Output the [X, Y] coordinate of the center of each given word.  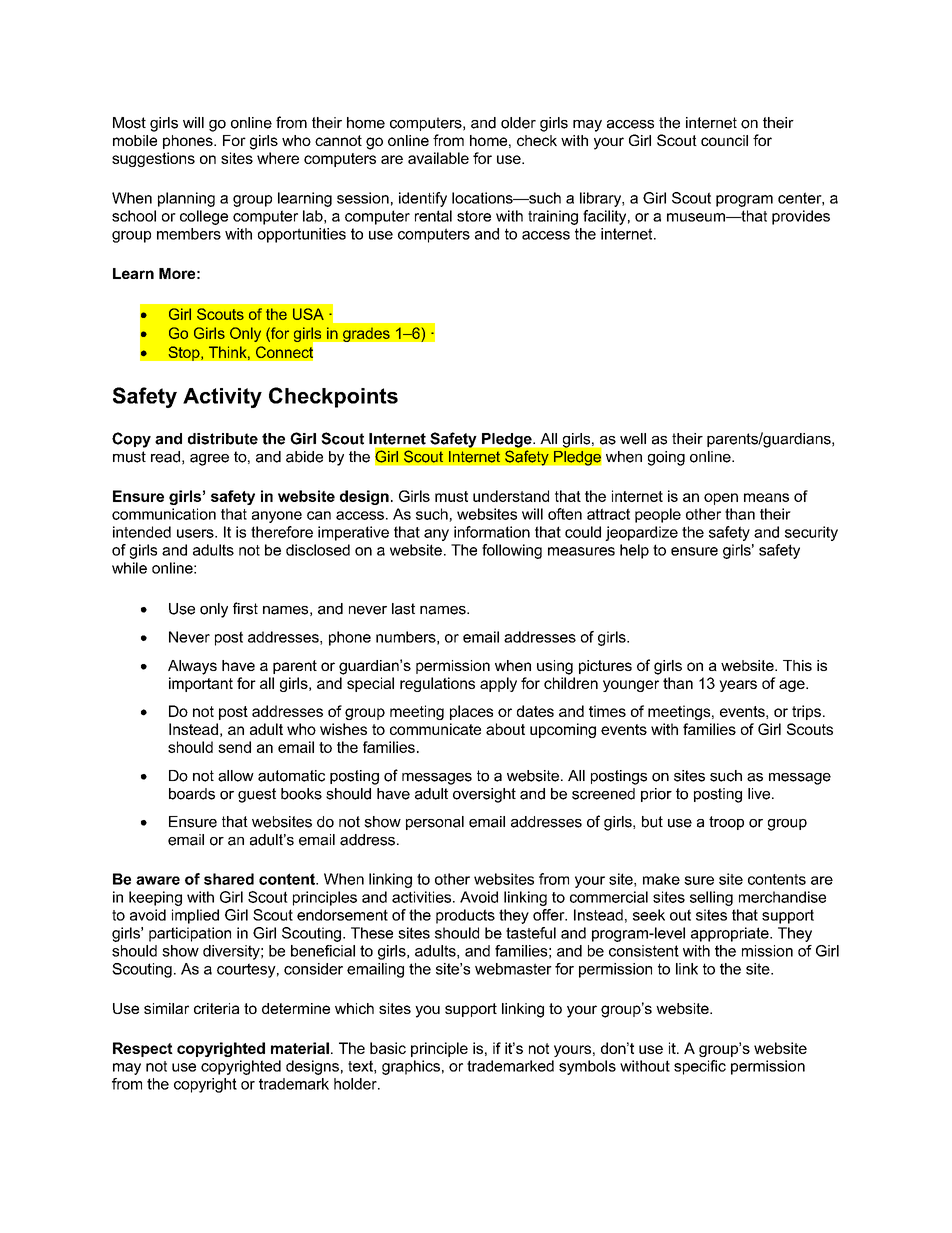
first [245, 608]
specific [700, 1067]
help [634, 551]
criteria [216, 1008]
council [724, 140]
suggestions [153, 159]
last [403, 609]
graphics [411, 1067]
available [438, 158]
